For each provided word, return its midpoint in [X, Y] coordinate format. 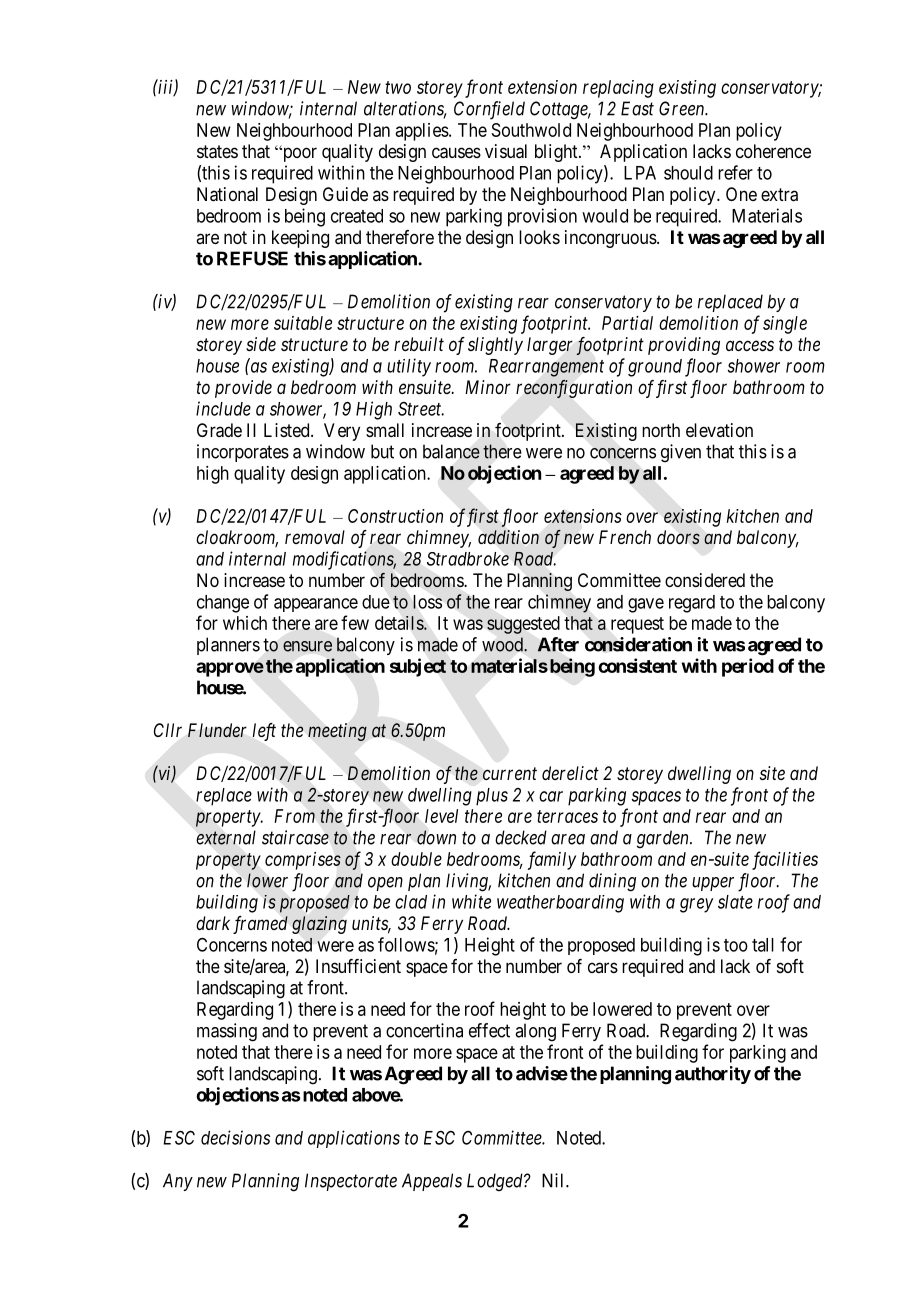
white [471, 901]
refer [735, 172]
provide [243, 389]
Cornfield [489, 110]
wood [503, 644]
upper [713, 884]
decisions [235, 1137]
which [245, 623]
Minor [488, 387]
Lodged [496, 1182]
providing [684, 346]
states [217, 152]
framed [260, 925]
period [748, 667]
